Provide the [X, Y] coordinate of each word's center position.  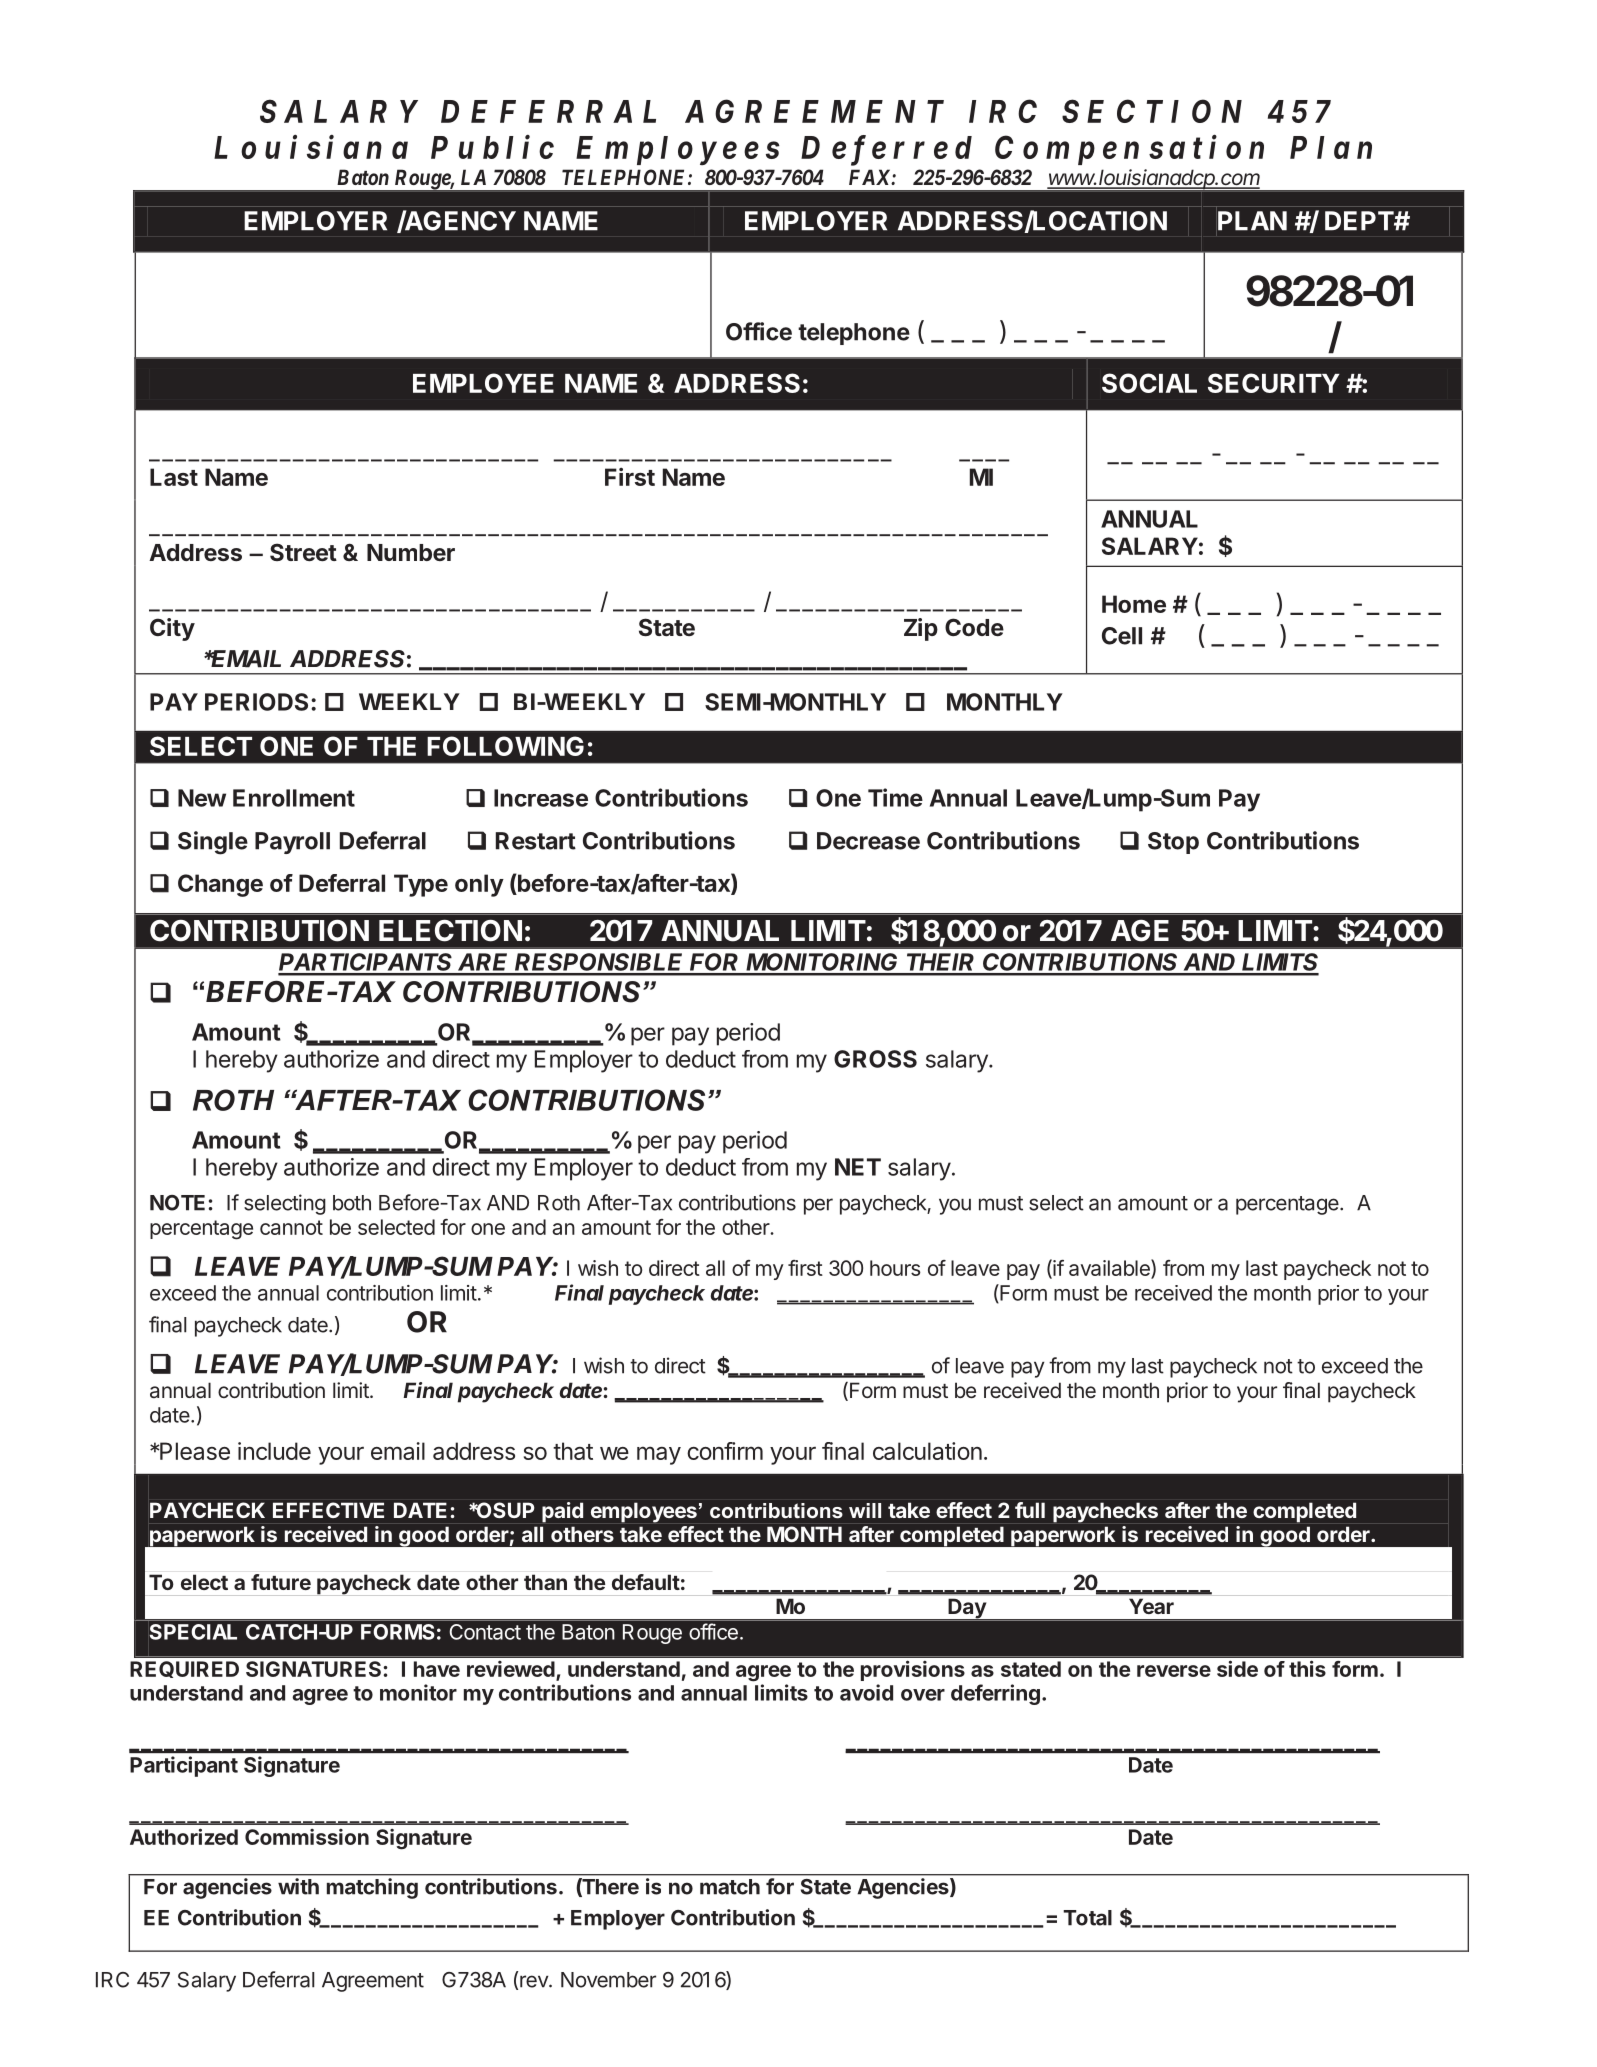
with [298, 1886]
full [1030, 1510]
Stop [1173, 843]
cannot [291, 1227]
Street [303, 552]
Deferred [886, 150]
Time [895, 797]
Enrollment [294, 798]
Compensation [1129, 150]
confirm [725, 1451]
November [608, 1980]
